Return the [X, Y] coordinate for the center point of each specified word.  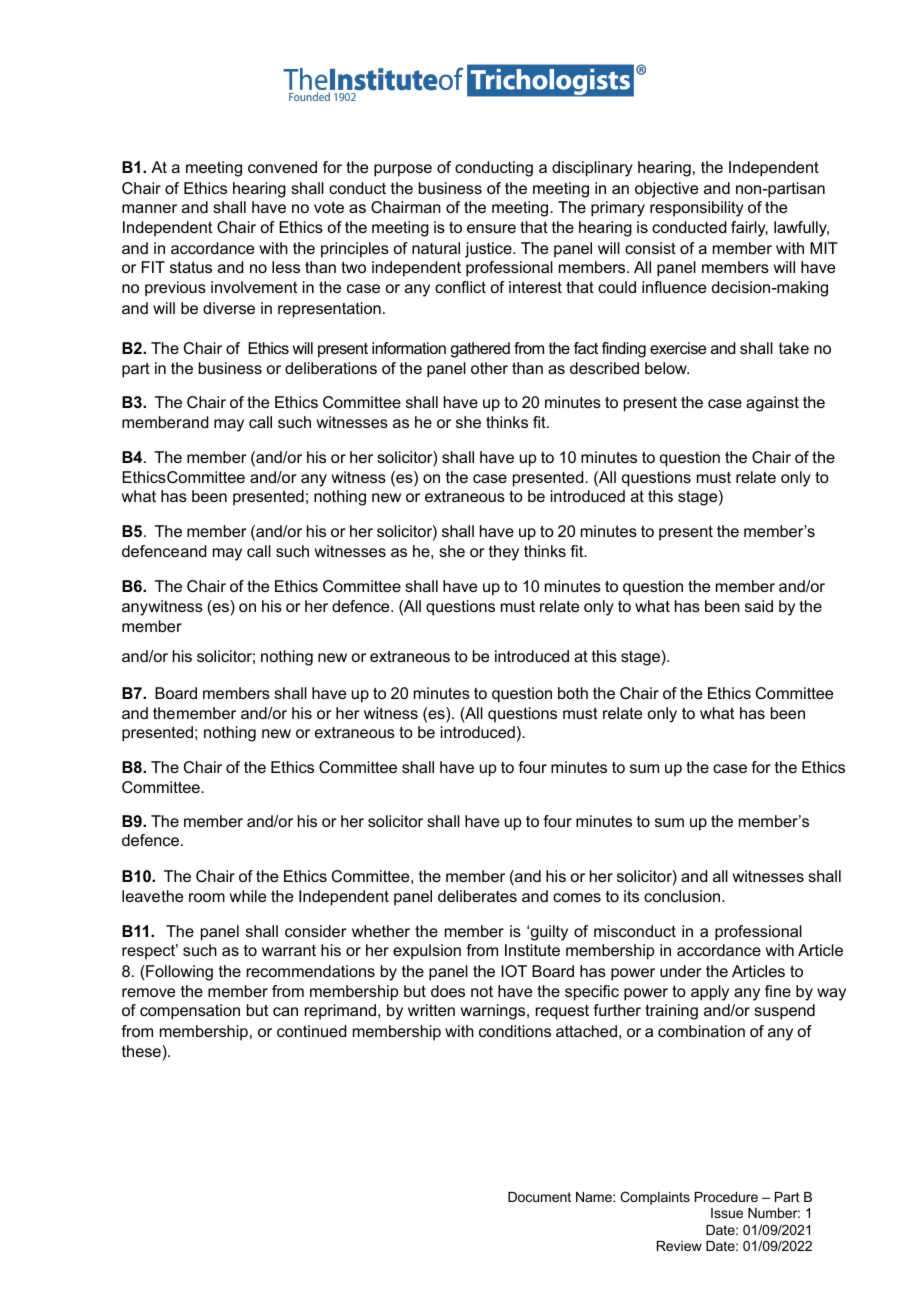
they [504, 553]
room [207, 897]
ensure [491, 228]
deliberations [331, 368]
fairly [749, 229]
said [759, 606]
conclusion [683, 896]
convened [282, 167]
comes [577, 897]
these [142, 1051]
